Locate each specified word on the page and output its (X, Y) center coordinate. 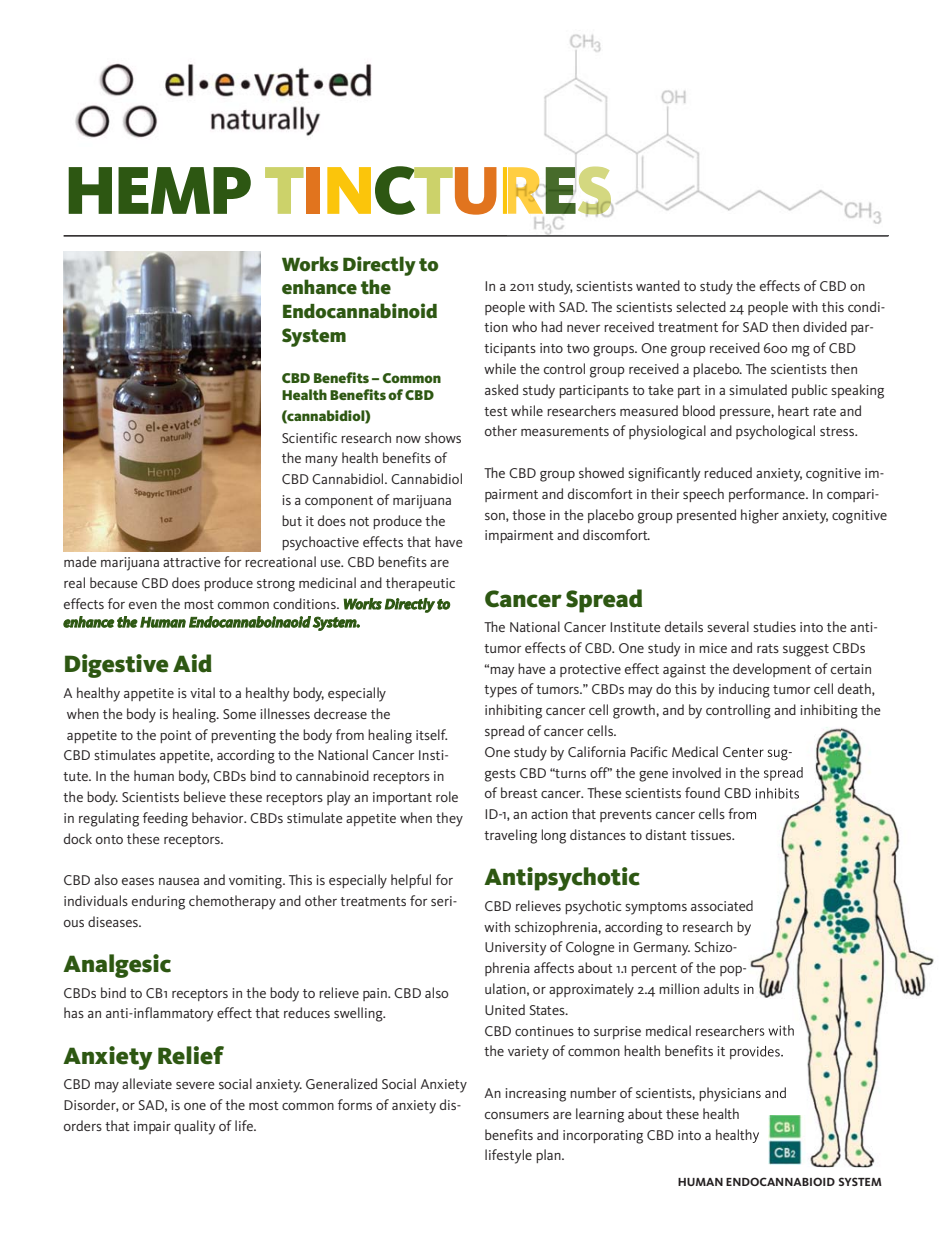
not (359, 521)
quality (195, 1127)
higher (760, 516)
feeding (165, 819)
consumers (517, 1115)
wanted (658, 285)
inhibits (777, 793)
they (449, 819)
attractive (192, 562)
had (551, 326)
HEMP (159, 190)
